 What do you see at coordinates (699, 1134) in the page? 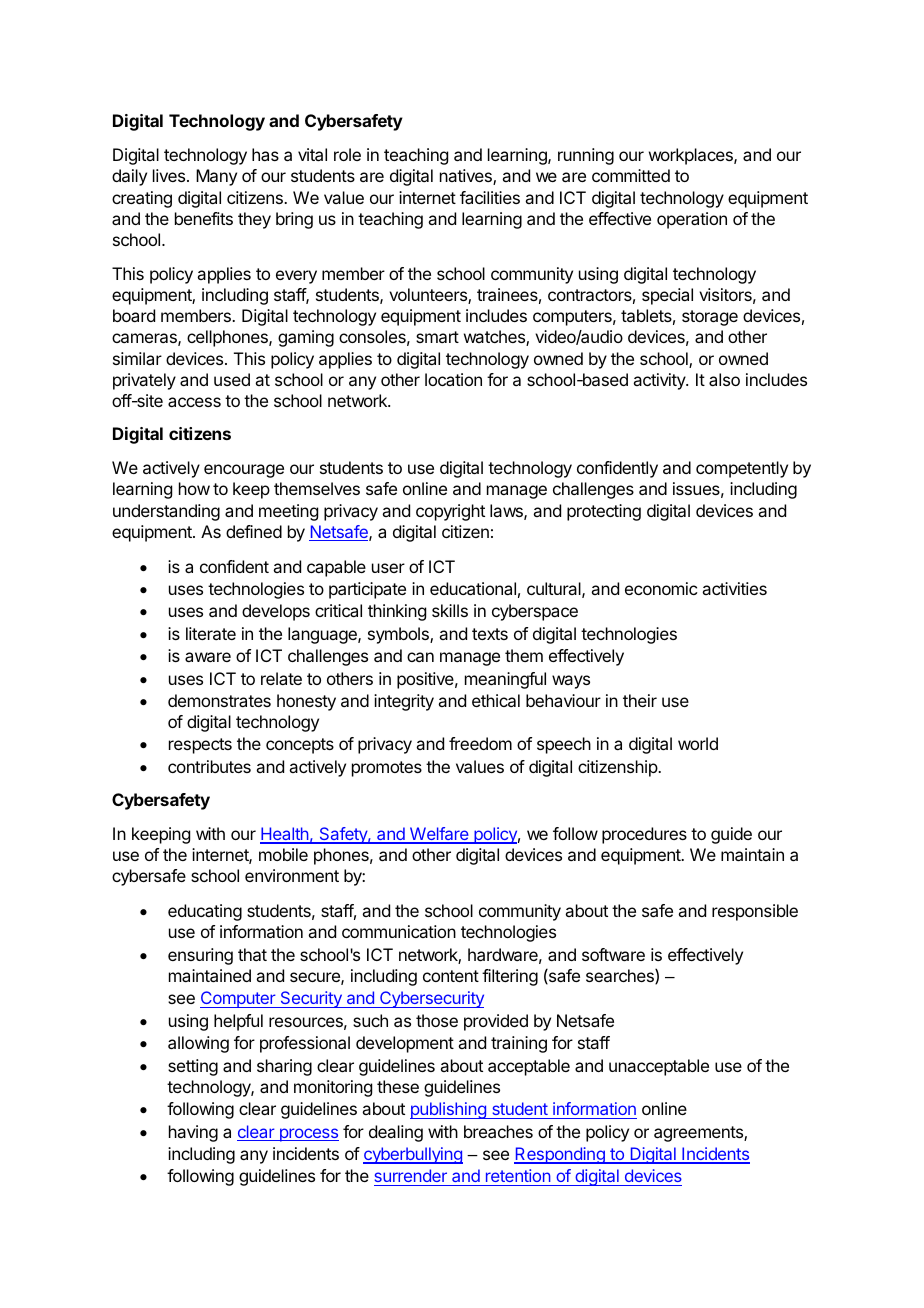
I see `agreements` at bounding box center [699, 1134].
